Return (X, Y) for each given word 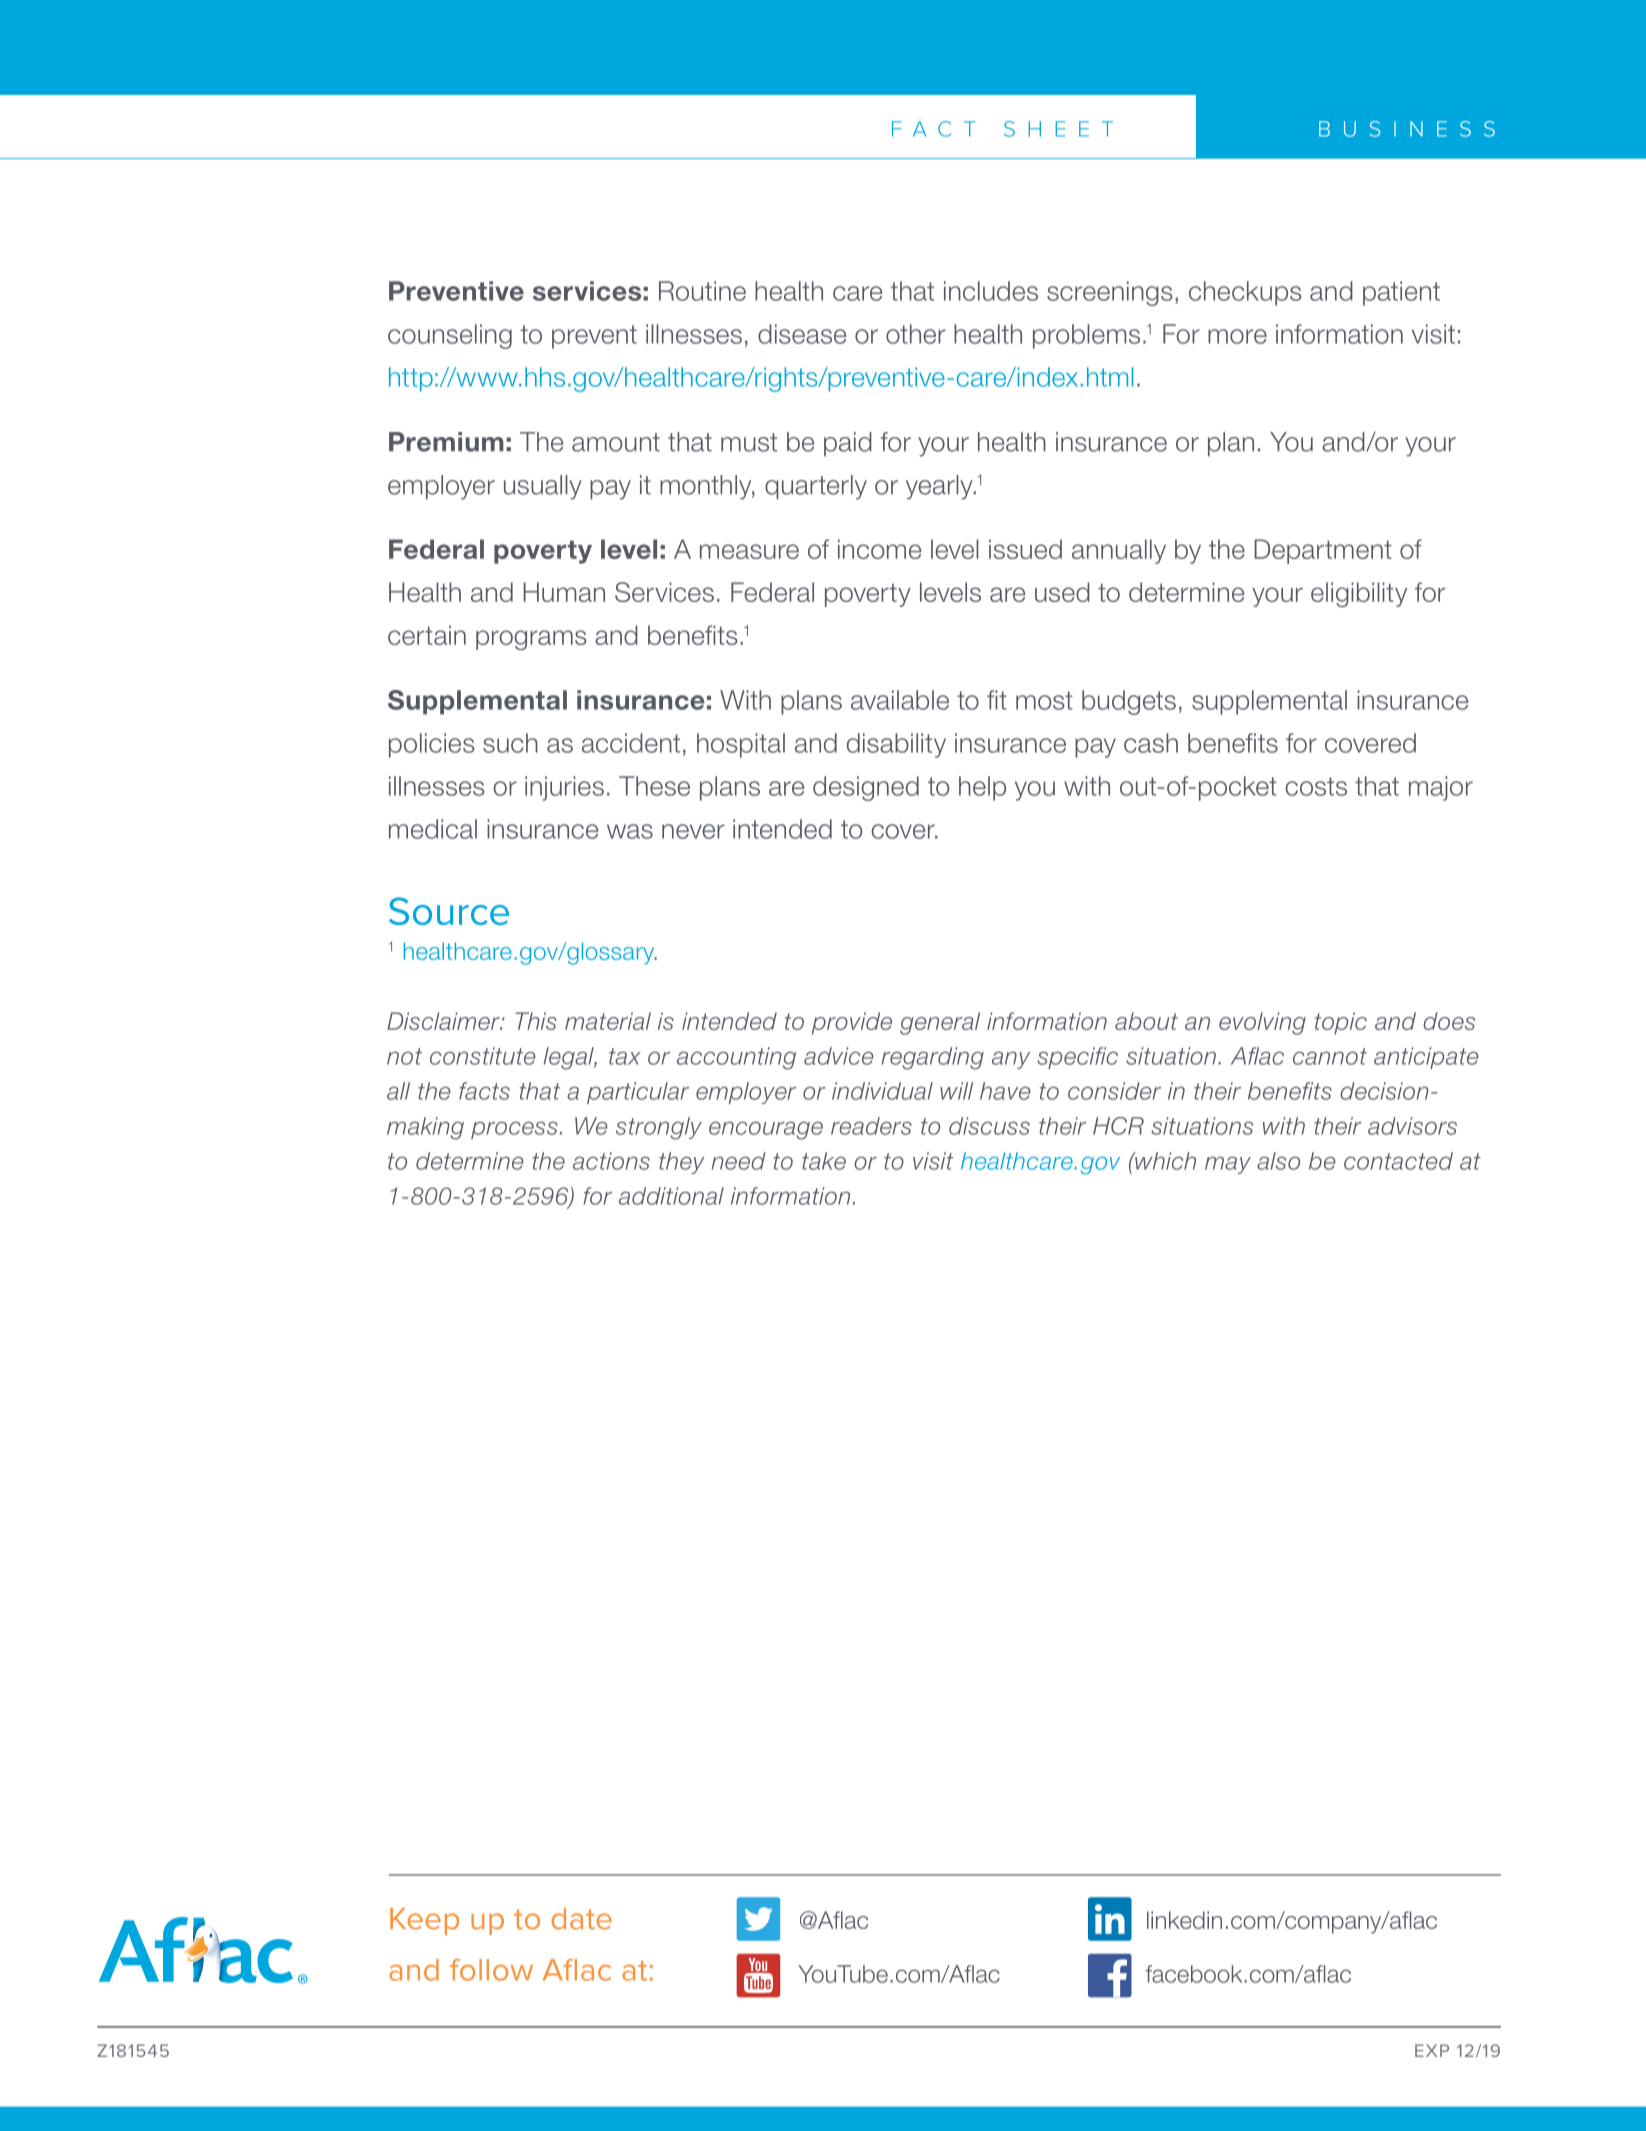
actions (611, 1161)
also (1278, 1161)
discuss (989, 1126)
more (1237, 336)
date (582, 1919)
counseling (450, 336)
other (916, 334)
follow (491, 1970)
